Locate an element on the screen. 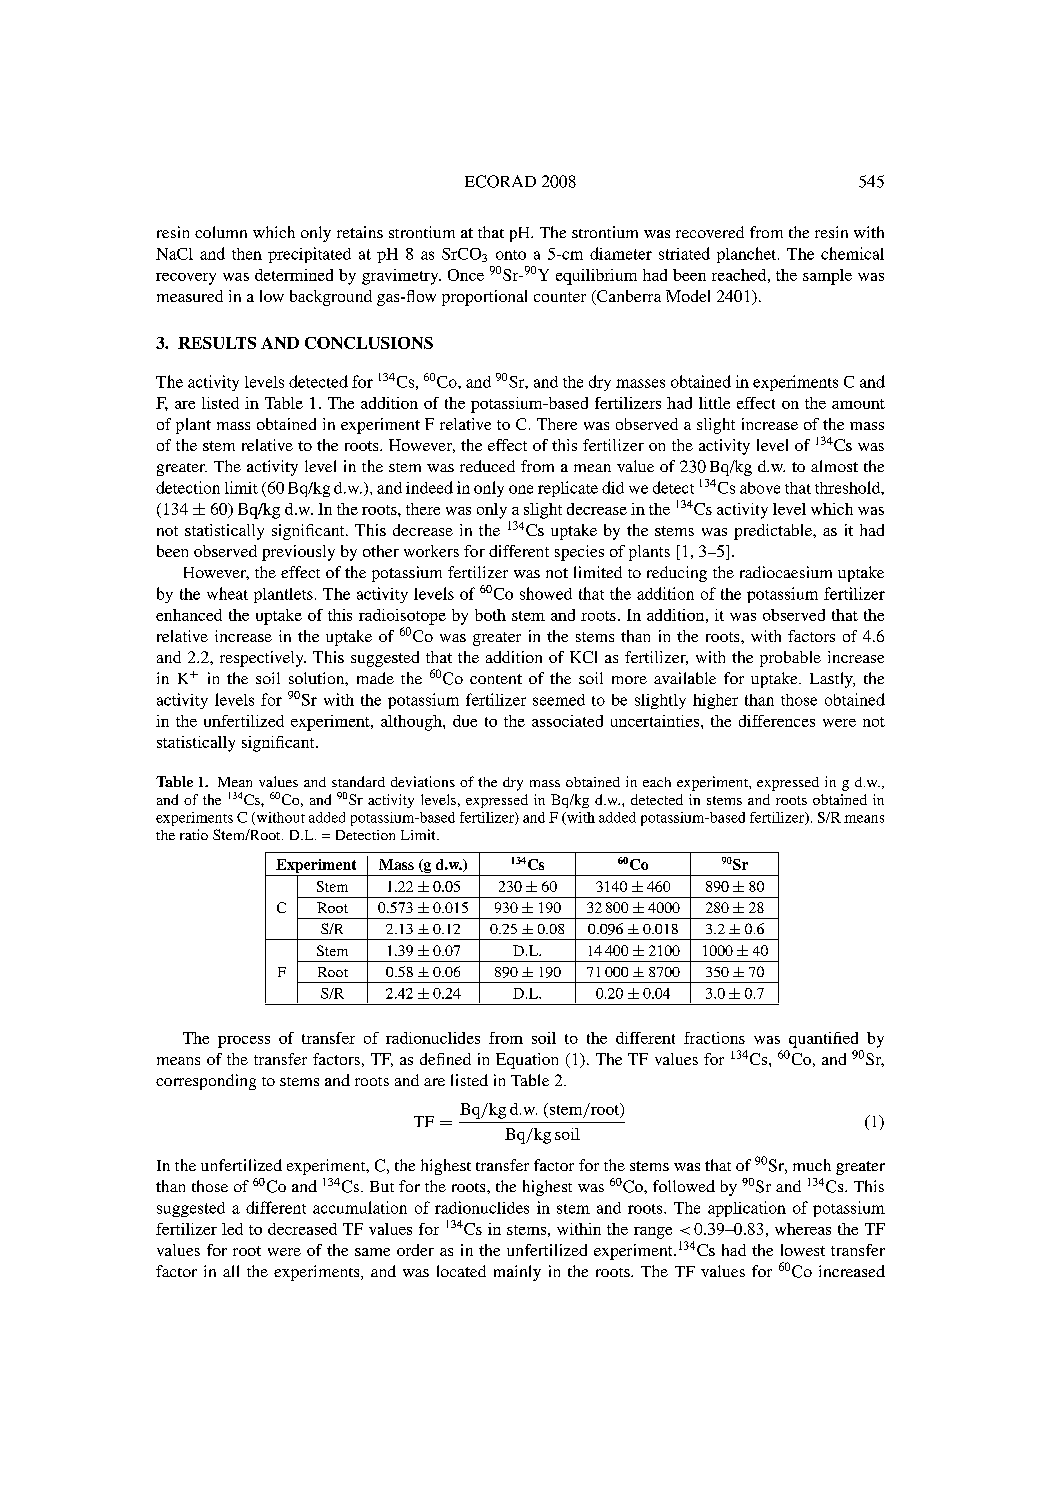 This screenshot has width=1055, height=1493. led is located at coordinates (232, 1229).
